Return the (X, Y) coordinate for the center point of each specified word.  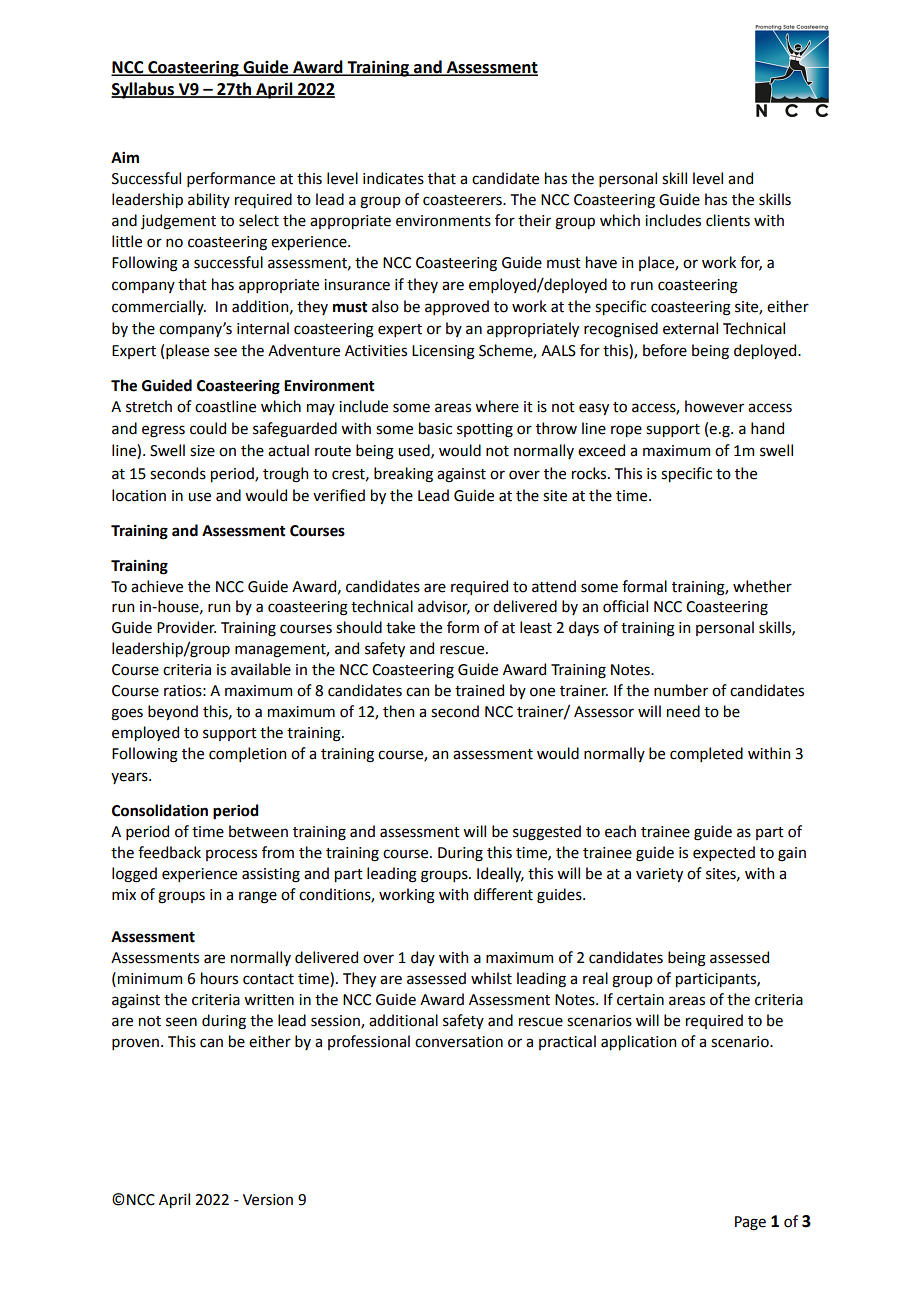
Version (268, 1200)
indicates (393, 178)
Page (750, 1223)
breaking (403, 475)
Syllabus (144, 90)
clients (728, 220)
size (202, 451)
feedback (169, 852)
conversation (459, 1042)
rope (626, 431)
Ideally (500, 874)
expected (724, 853)
